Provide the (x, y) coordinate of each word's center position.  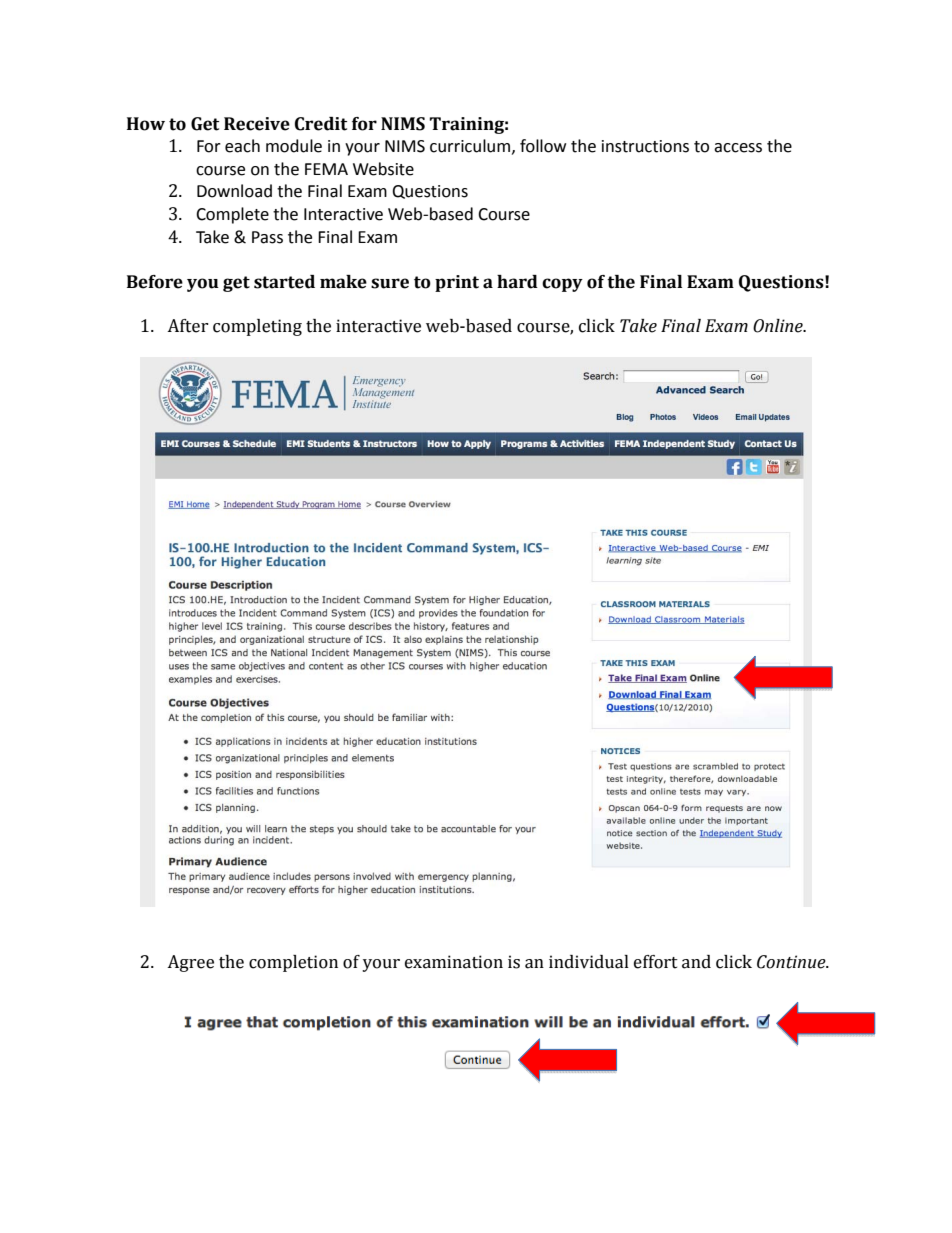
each (242, 146)
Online (779, 326)
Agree (190, 963)
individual (589, 962)
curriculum (470, 146)
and (696, 962)
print (457, 283)
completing (257, 327)
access (738, 148)
